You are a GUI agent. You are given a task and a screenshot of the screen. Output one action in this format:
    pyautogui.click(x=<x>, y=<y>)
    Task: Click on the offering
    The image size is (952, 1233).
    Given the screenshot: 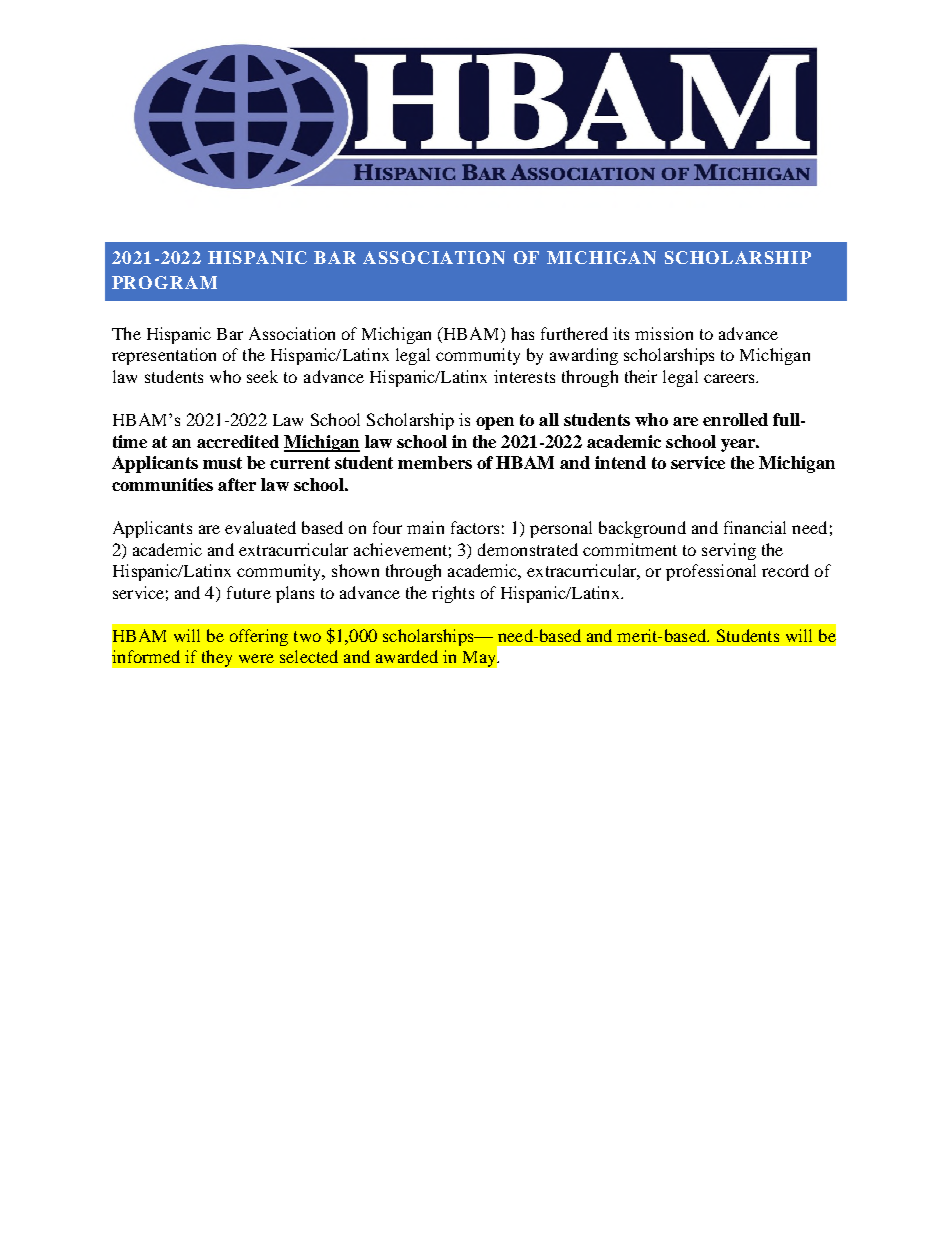 What is the action you would take?
    pyautogui.click(x=259, y=637)
